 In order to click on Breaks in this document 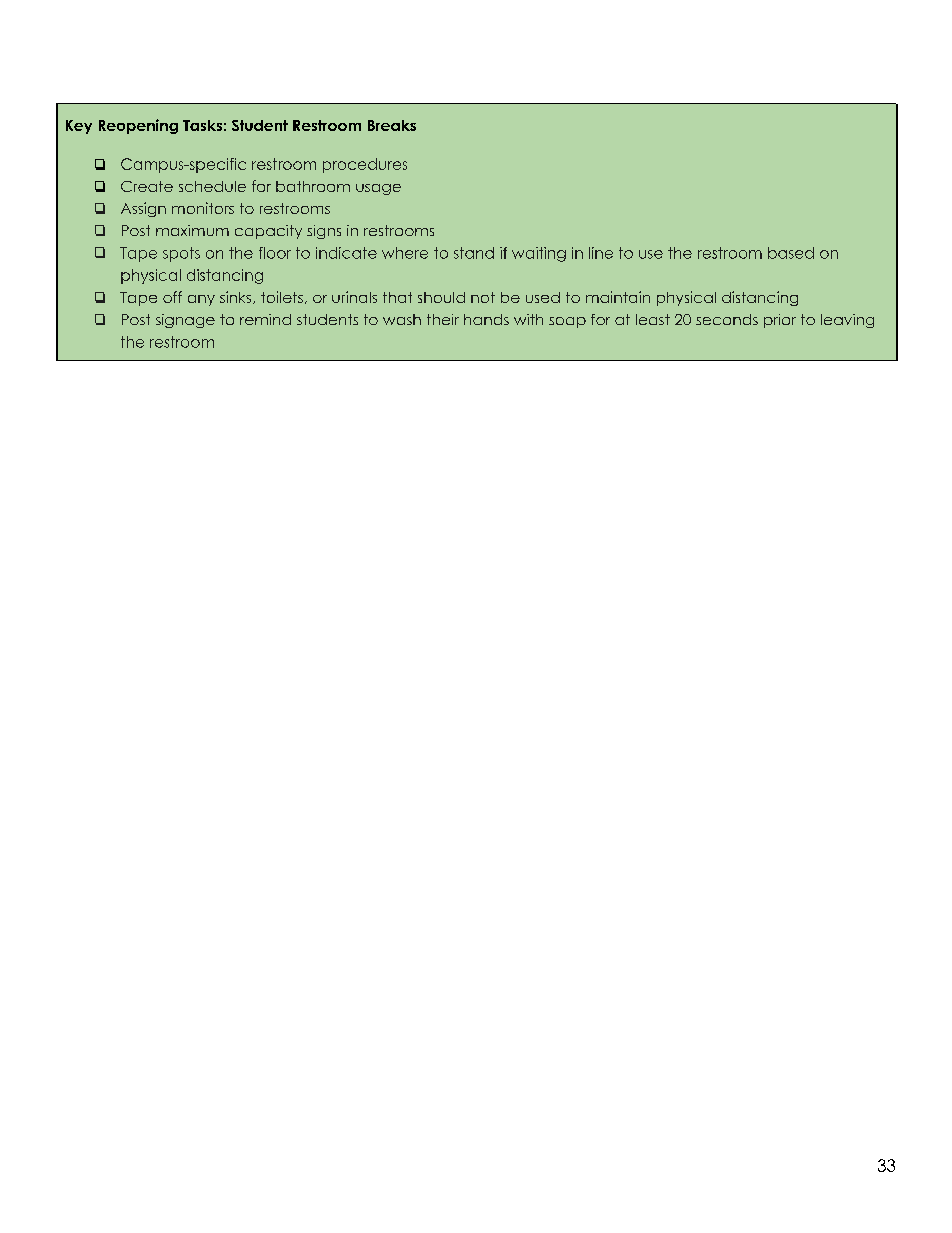, I will do `click(392, 125)`.
